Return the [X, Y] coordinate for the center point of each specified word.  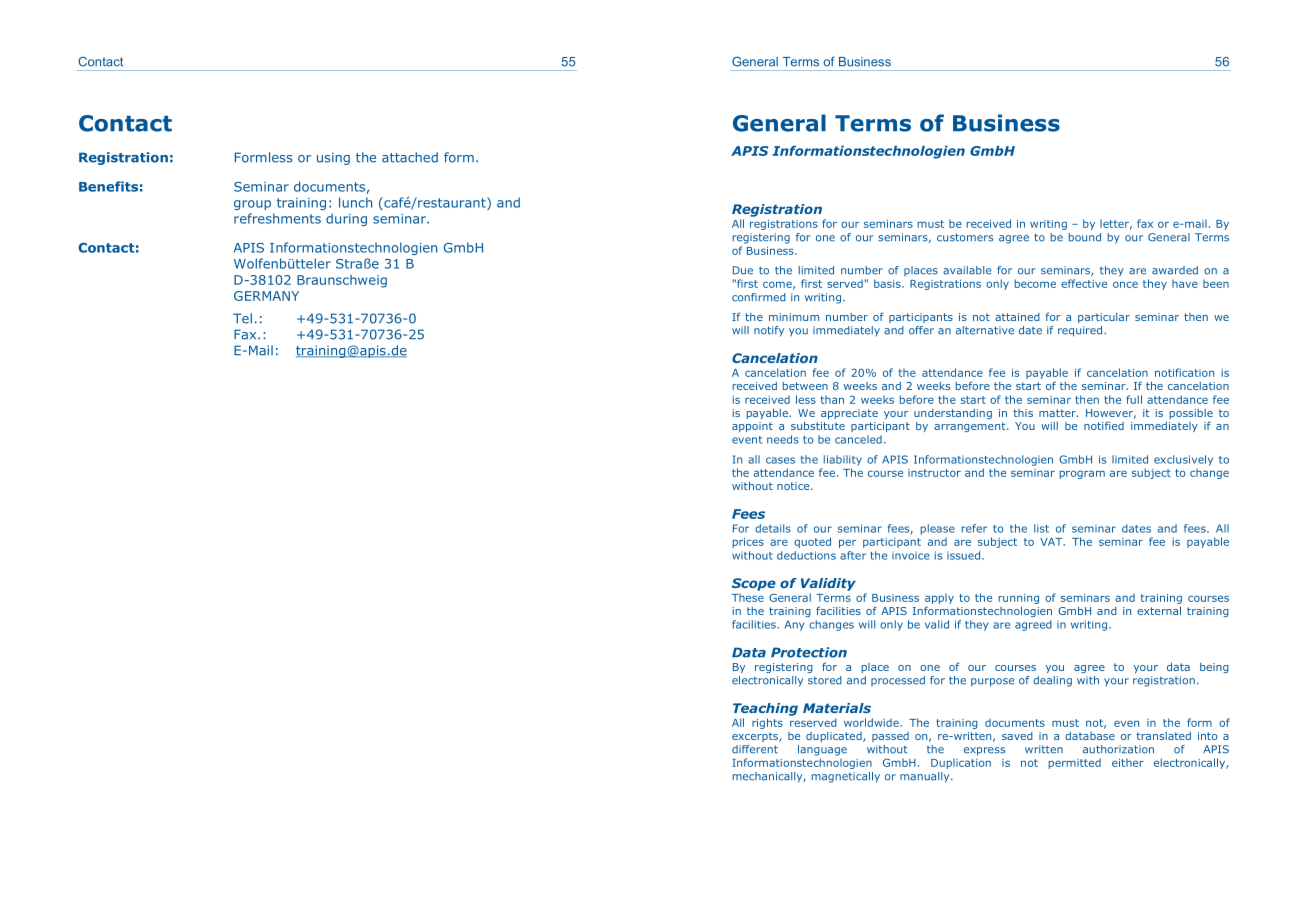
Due [743, 270]
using [333, 158]
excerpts [756, 737]
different [755, 749]
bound [1085, 237]
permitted [1075, 763]
